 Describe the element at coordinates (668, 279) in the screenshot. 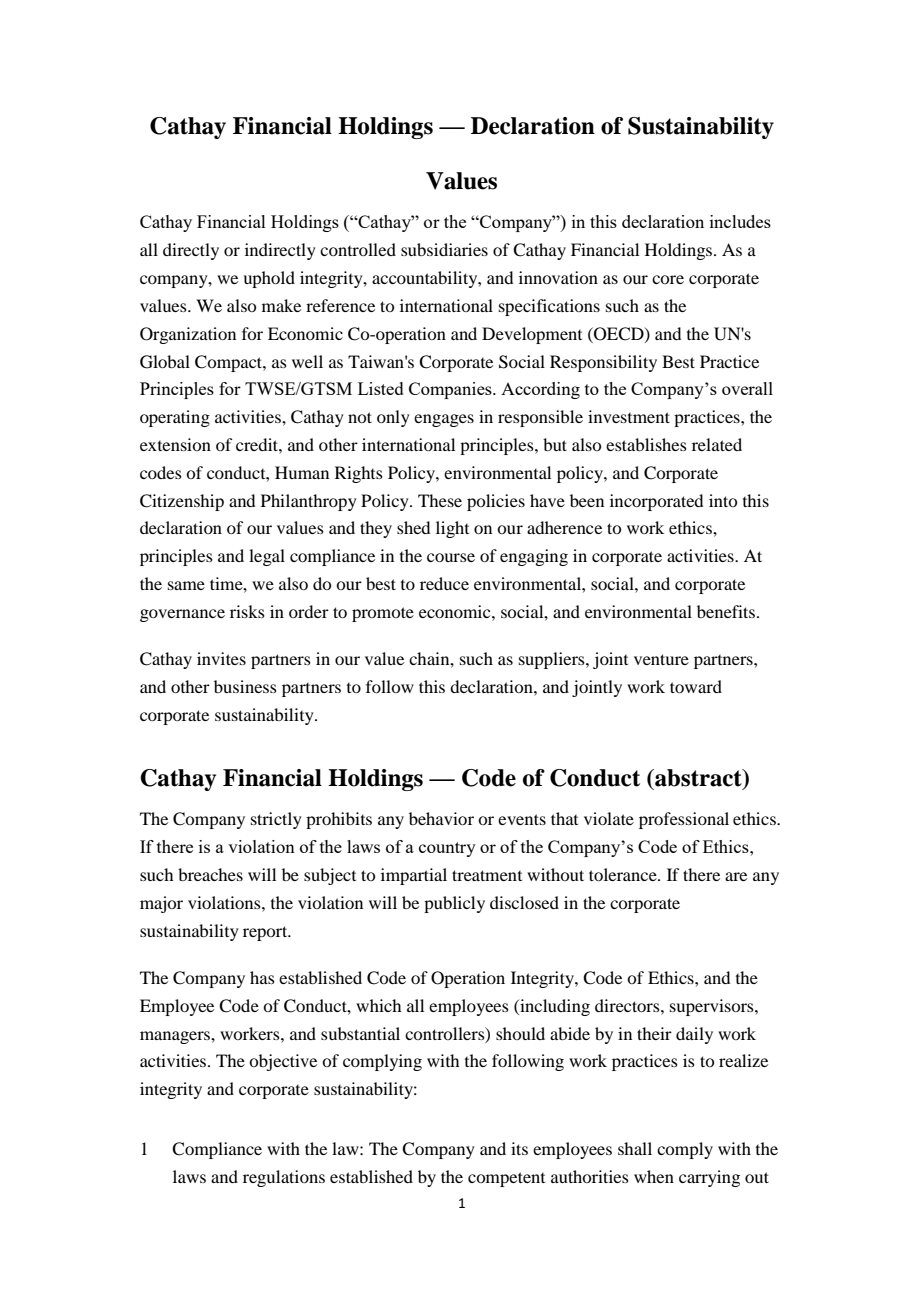

I see `core` at that location.
